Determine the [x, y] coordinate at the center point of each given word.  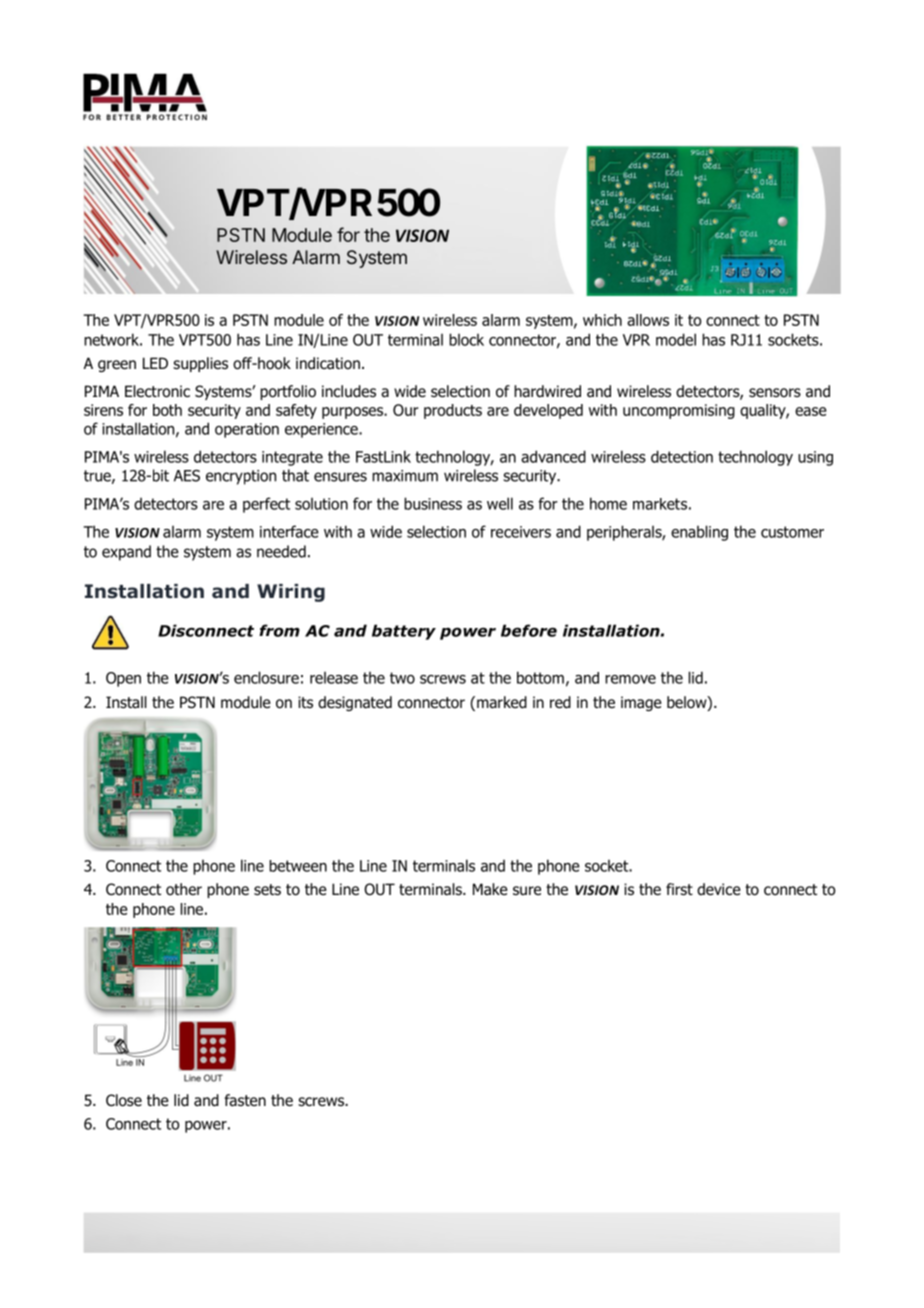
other [184, 889]
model [676, 339]
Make [490, 889]
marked [502, 702]
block [466, 339]
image [641, 703]
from [279, 630]
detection [682, 456]
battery [404, 632]
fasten [245, 1100]
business [433, 503]
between [298, 866]
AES [187, 476]
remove [630, 679]
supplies [200, 364]
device [719, 889]
